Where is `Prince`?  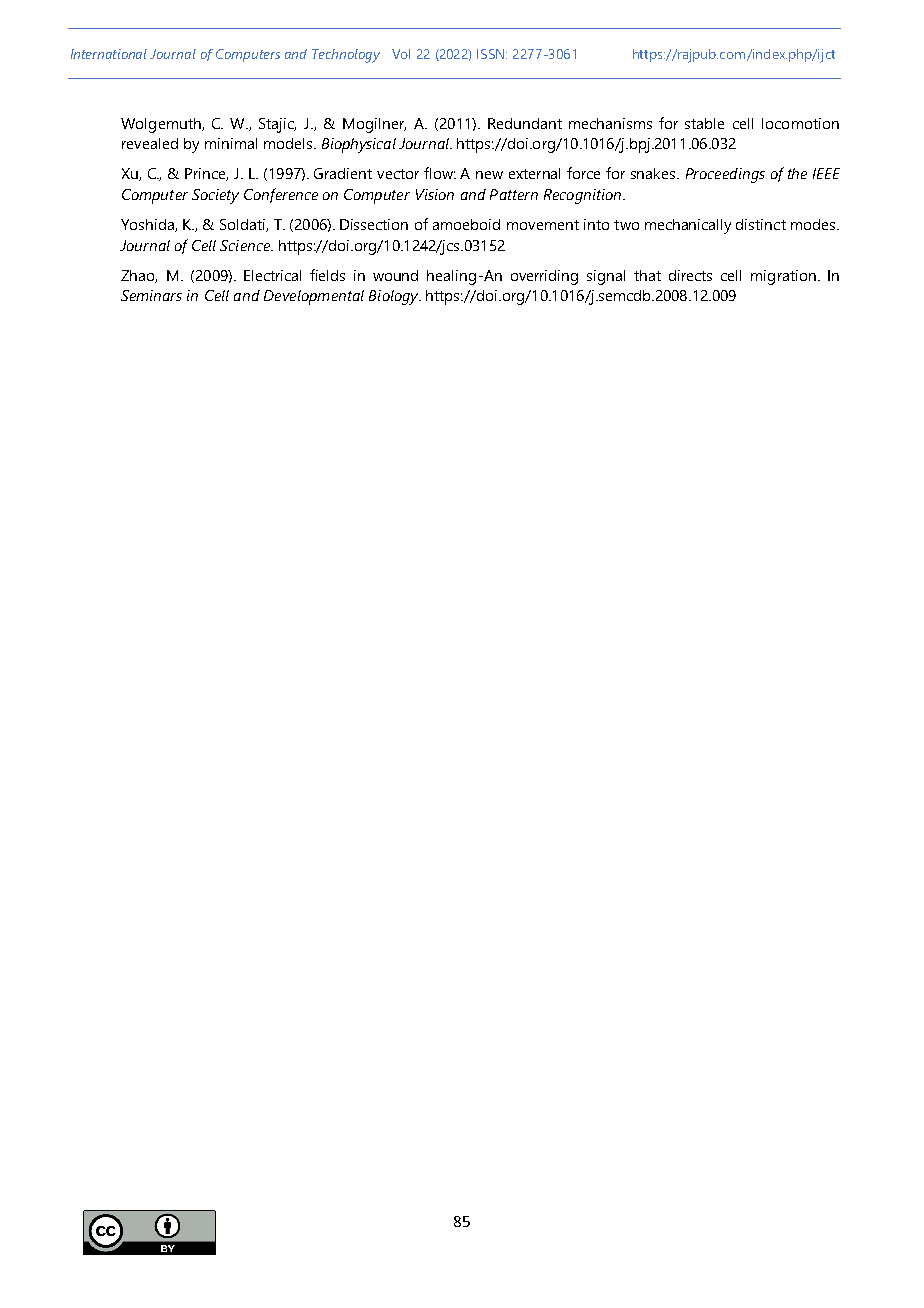
Prince is located at coordinates (206, 174).
